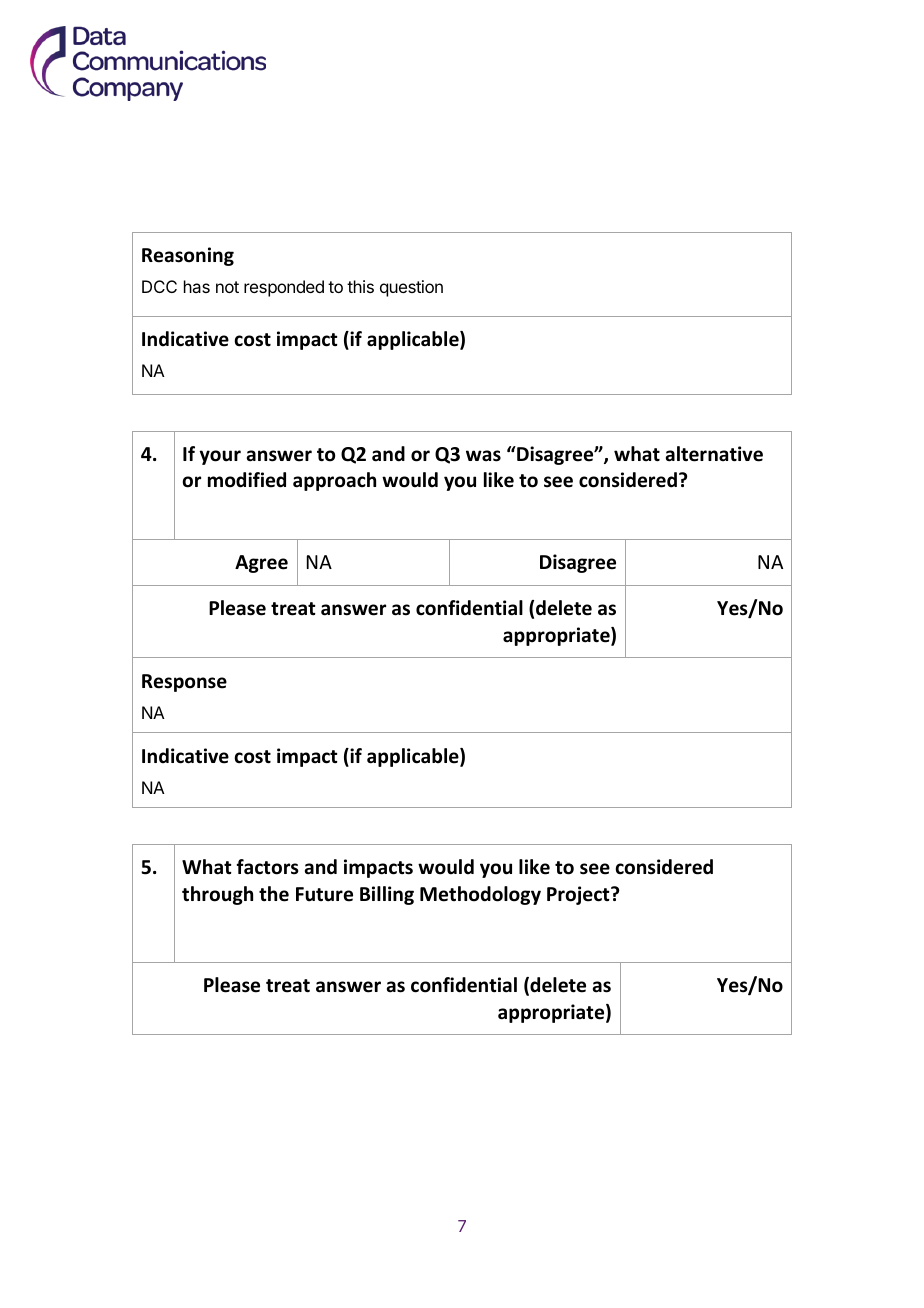 This screenshot has height=1308, width=924. What do you see at coordinates (184, 683) in the screenshot?
I see `Response` at bounding box center [184, 683].
